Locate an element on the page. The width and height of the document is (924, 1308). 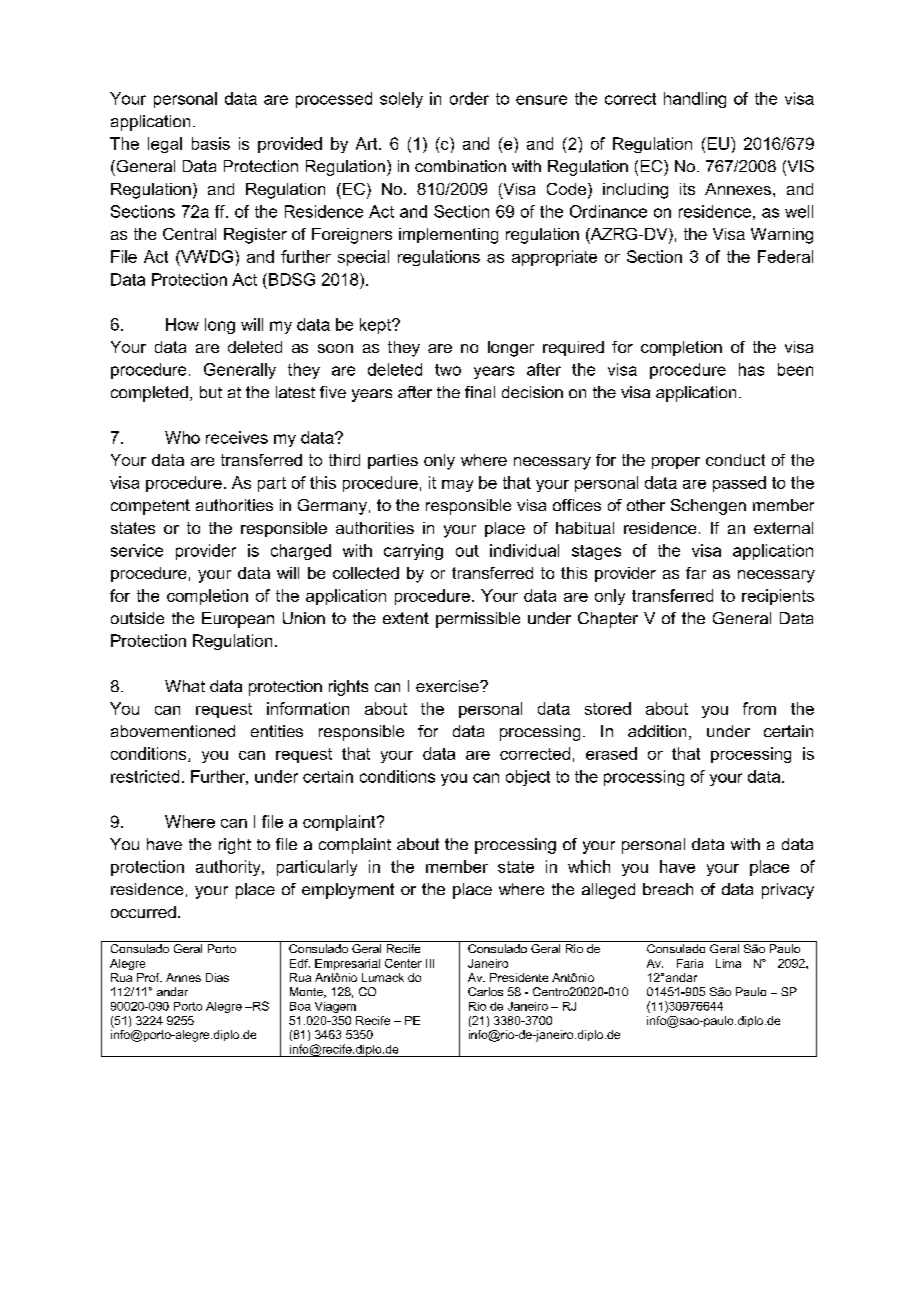
handling is located at coordinates (695, 100).
